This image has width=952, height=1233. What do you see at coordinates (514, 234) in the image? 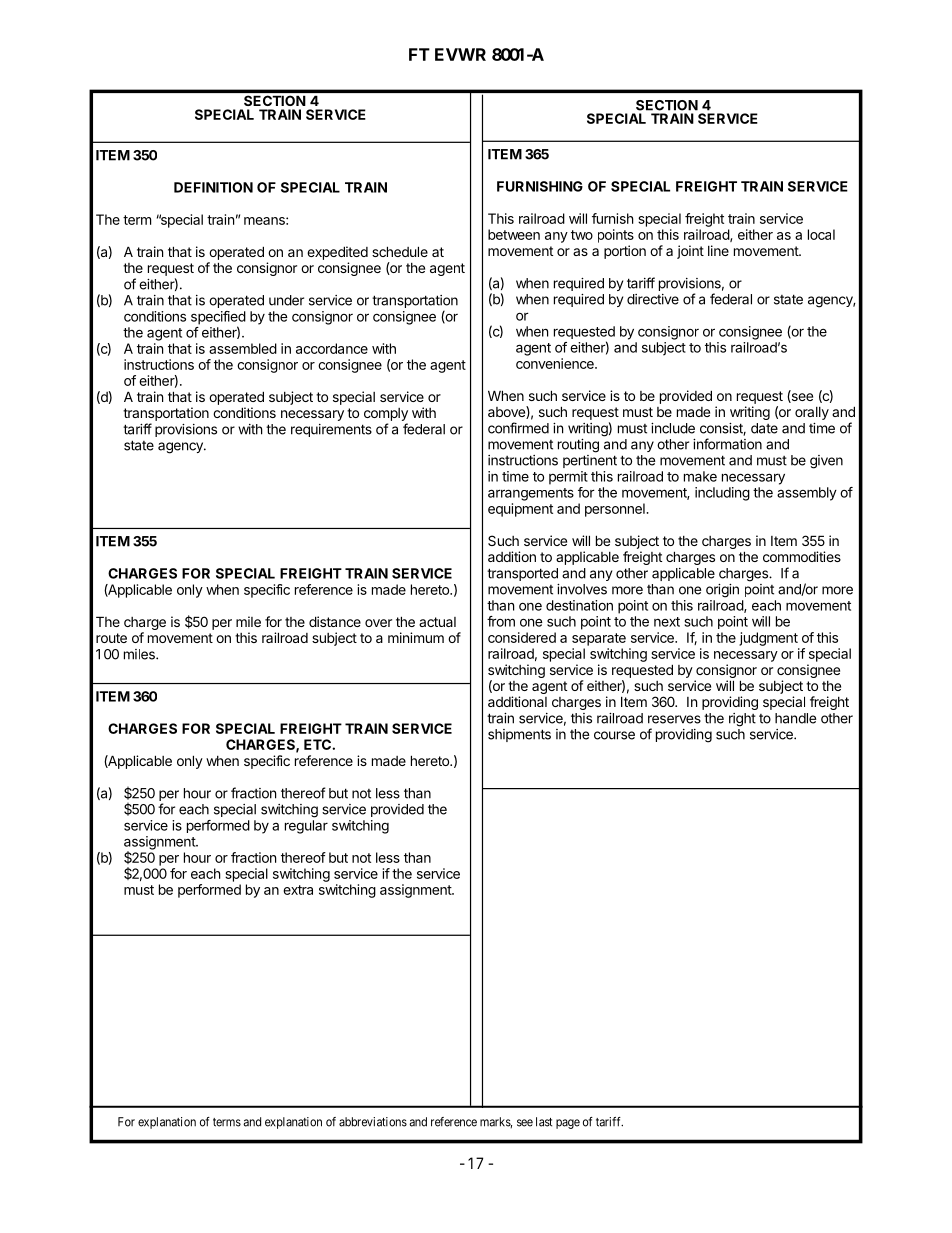
I see `between` at bounding box center [514, 234].
